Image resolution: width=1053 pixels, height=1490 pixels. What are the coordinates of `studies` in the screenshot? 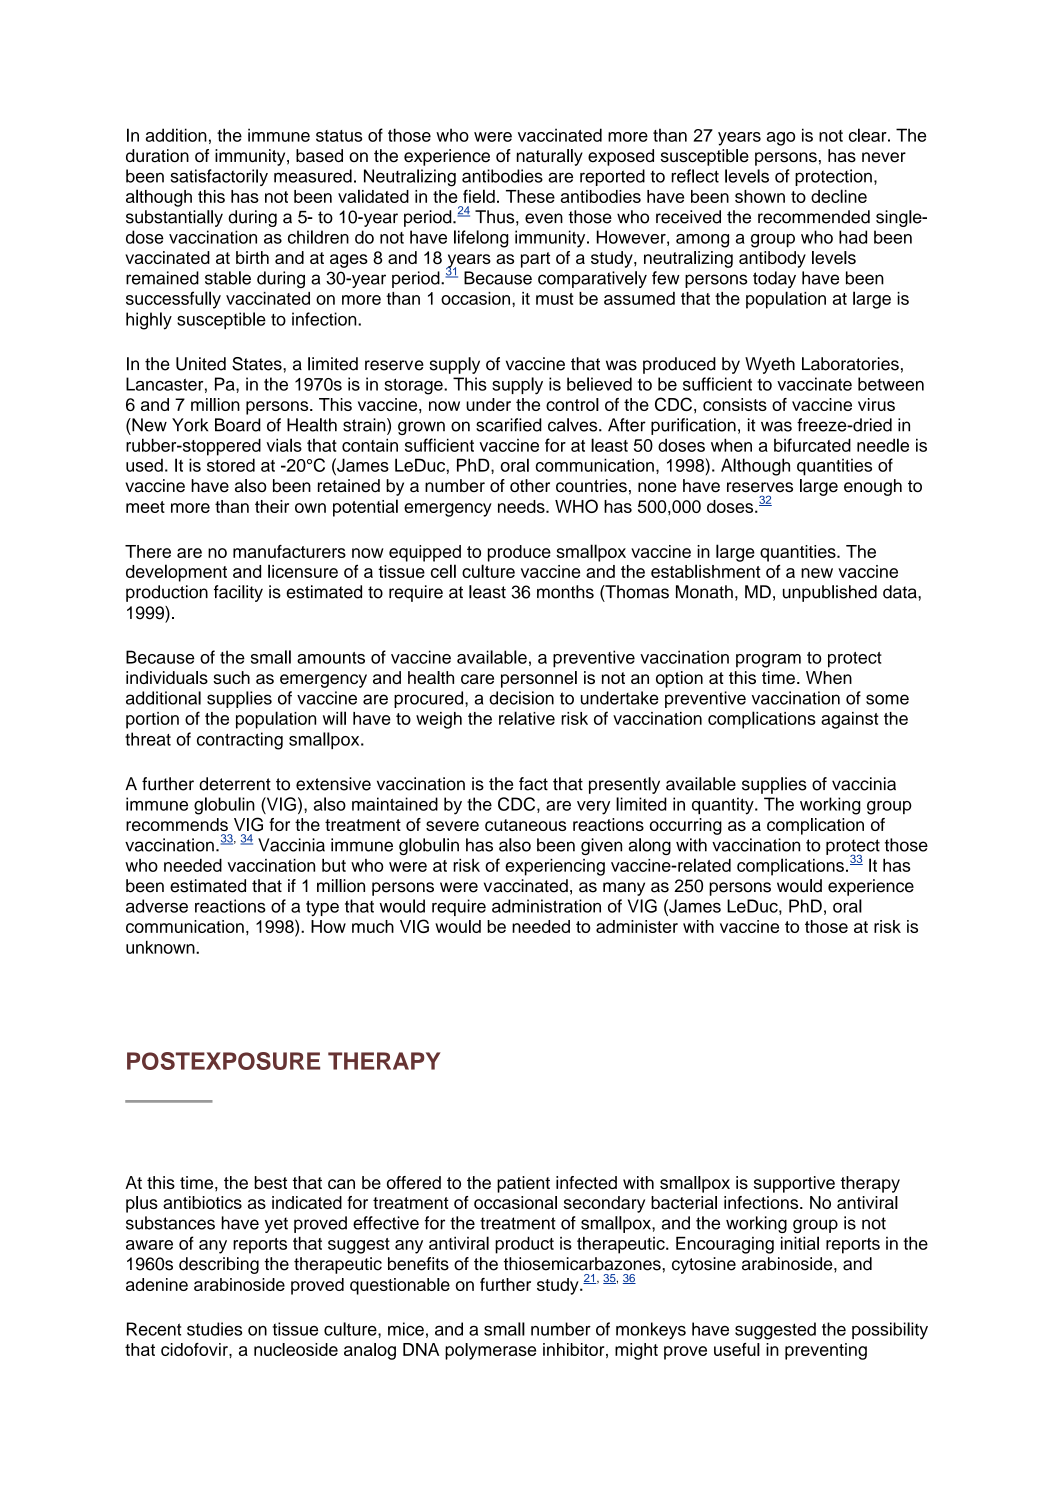 It's located at (214, 1329).
